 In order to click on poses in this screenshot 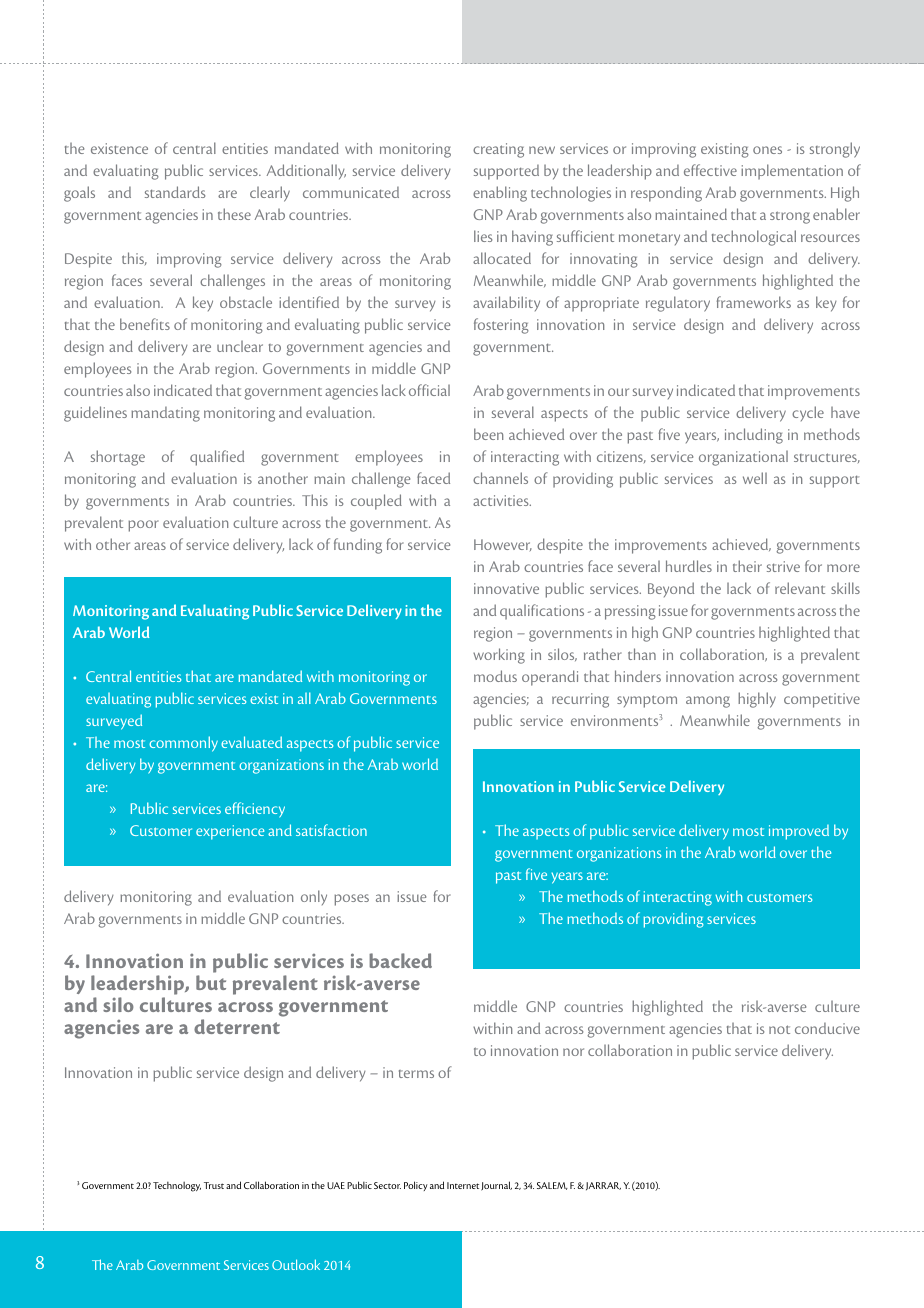, I will do `click(351, 900)`.
